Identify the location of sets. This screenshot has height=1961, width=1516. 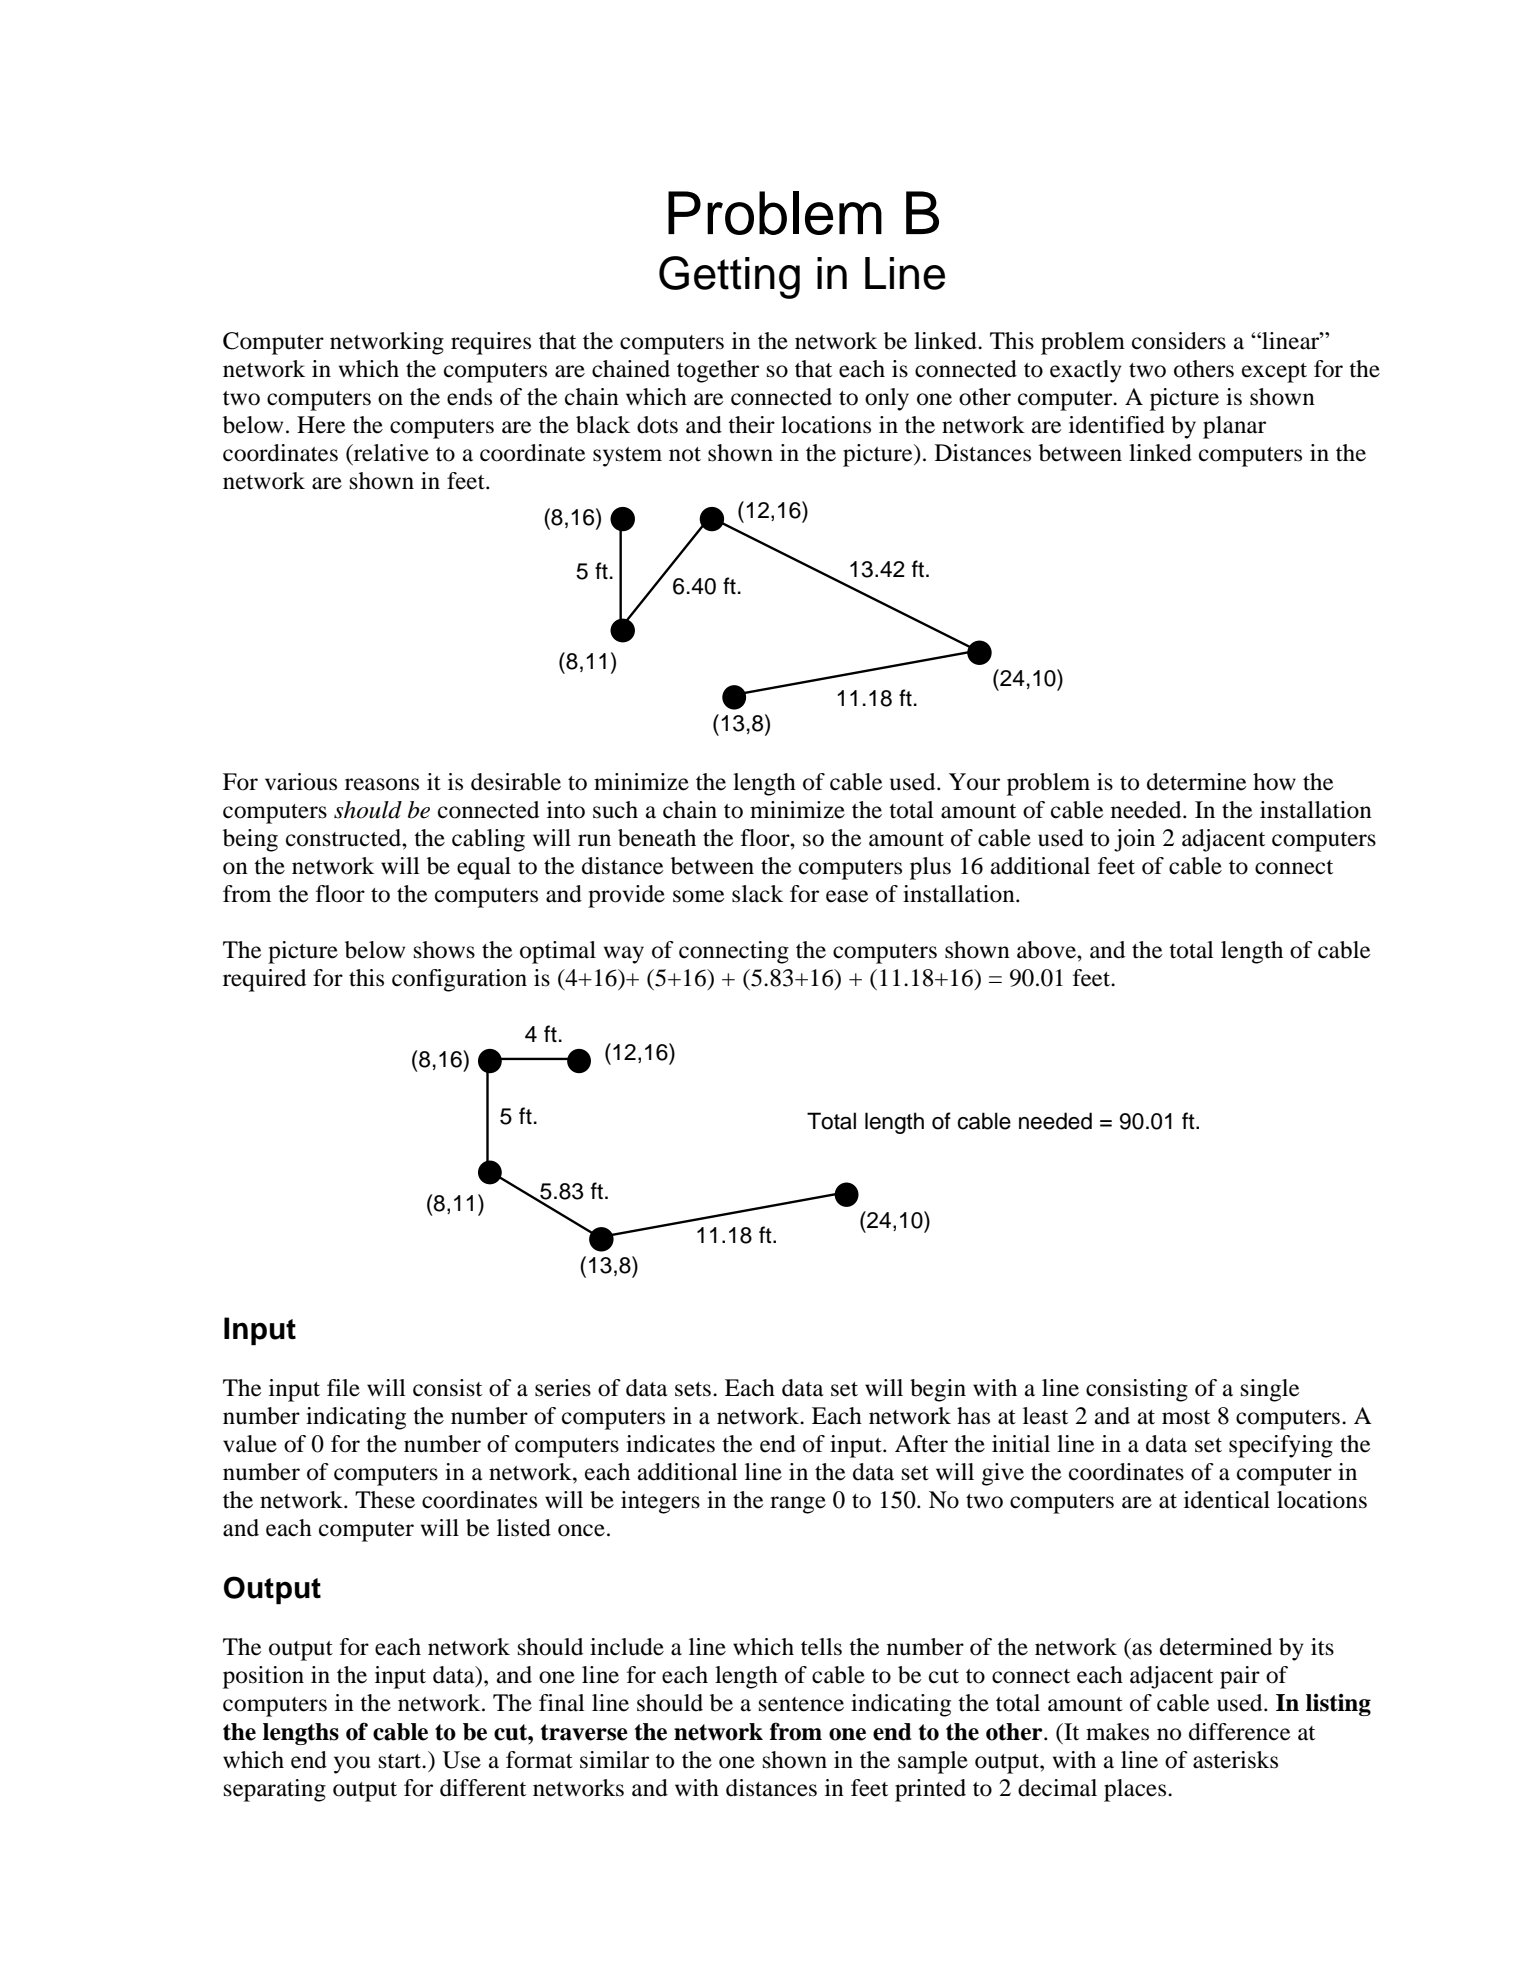
(693, 1389).
